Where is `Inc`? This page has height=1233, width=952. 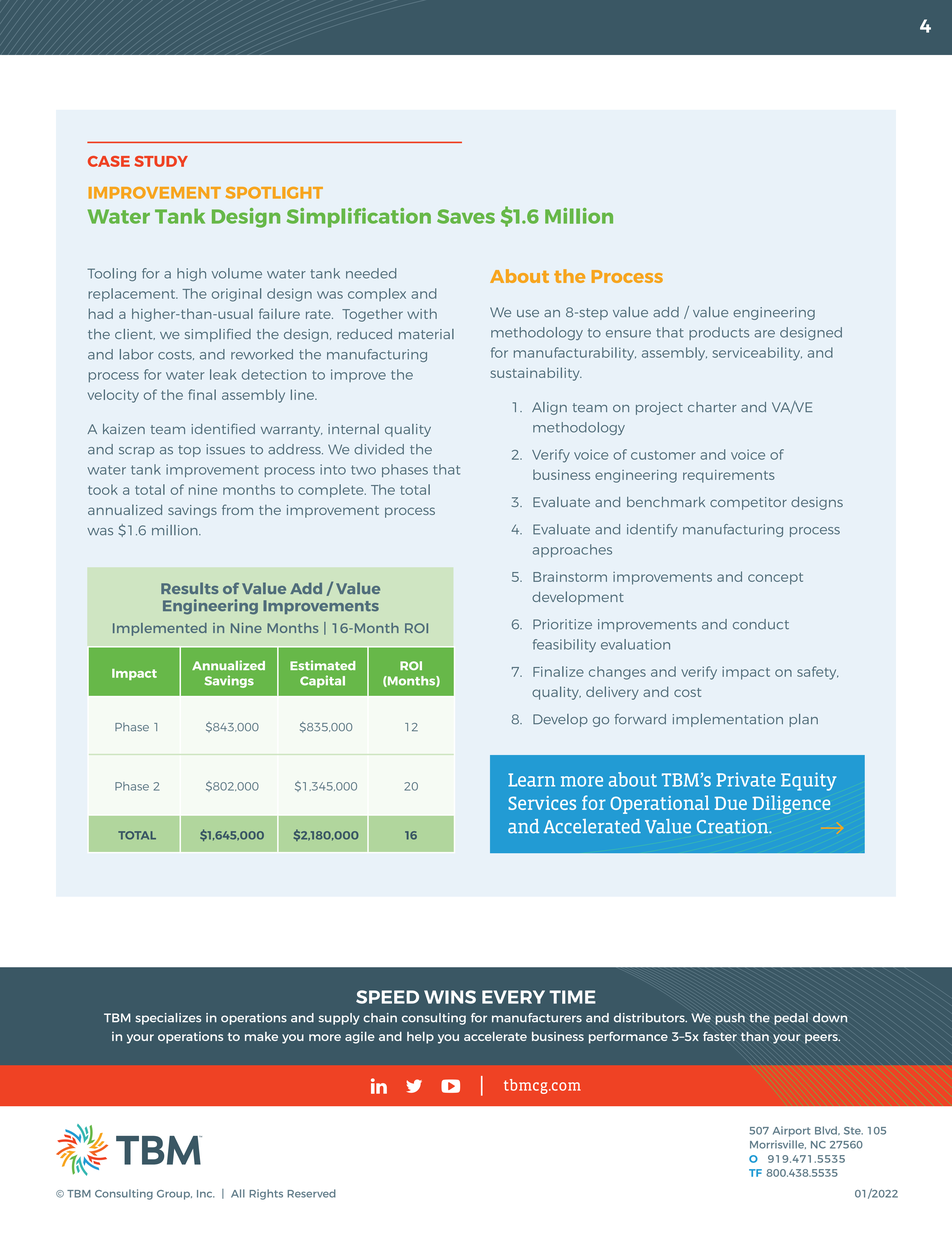 Inc is located at coordinates (206, 1194).
